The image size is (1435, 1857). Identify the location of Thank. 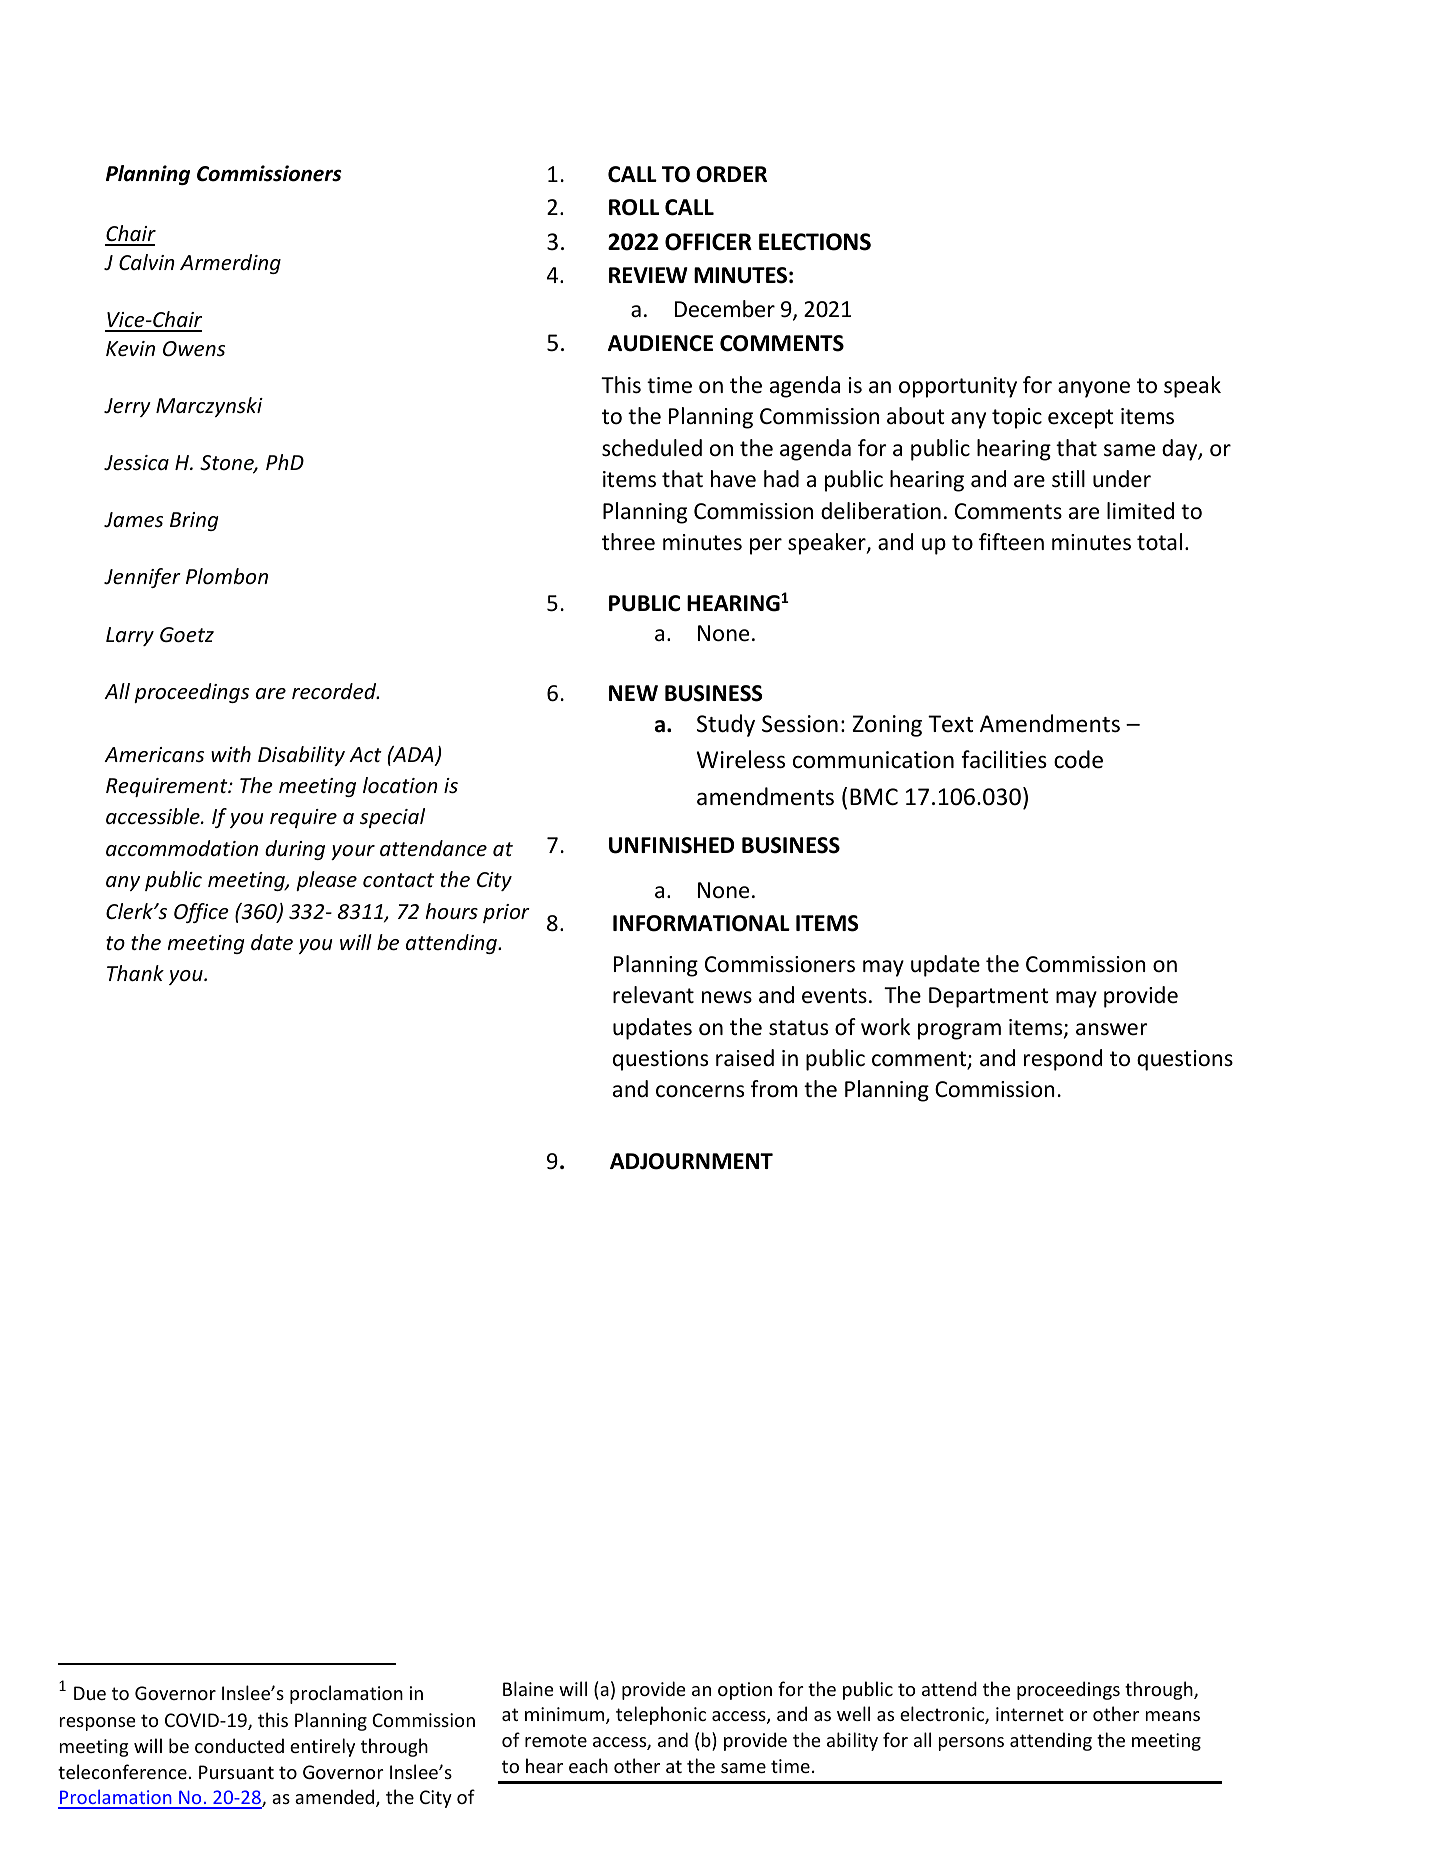
(135, 973).
